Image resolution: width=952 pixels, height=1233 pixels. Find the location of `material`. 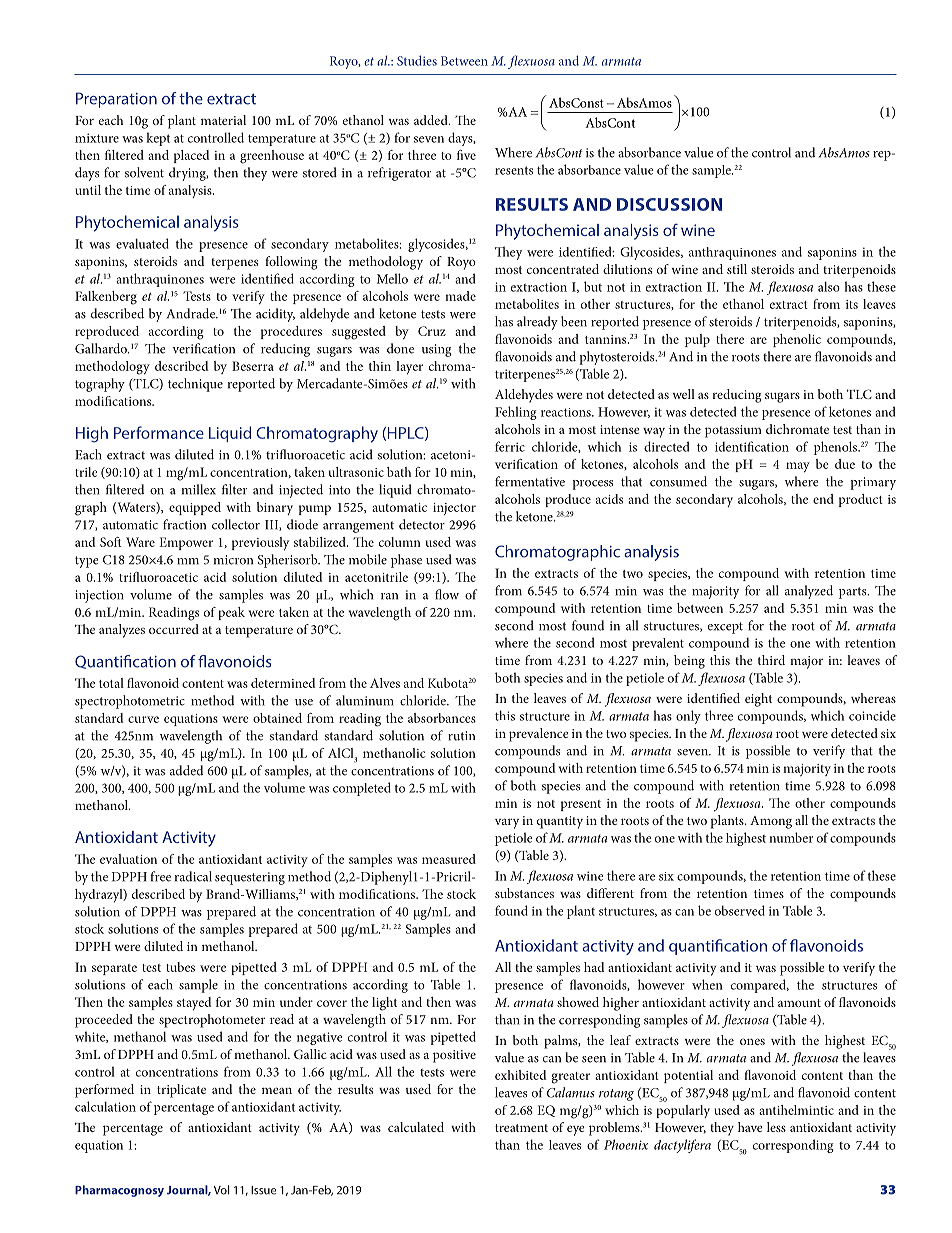

material is located at coordinates (223, 120).
